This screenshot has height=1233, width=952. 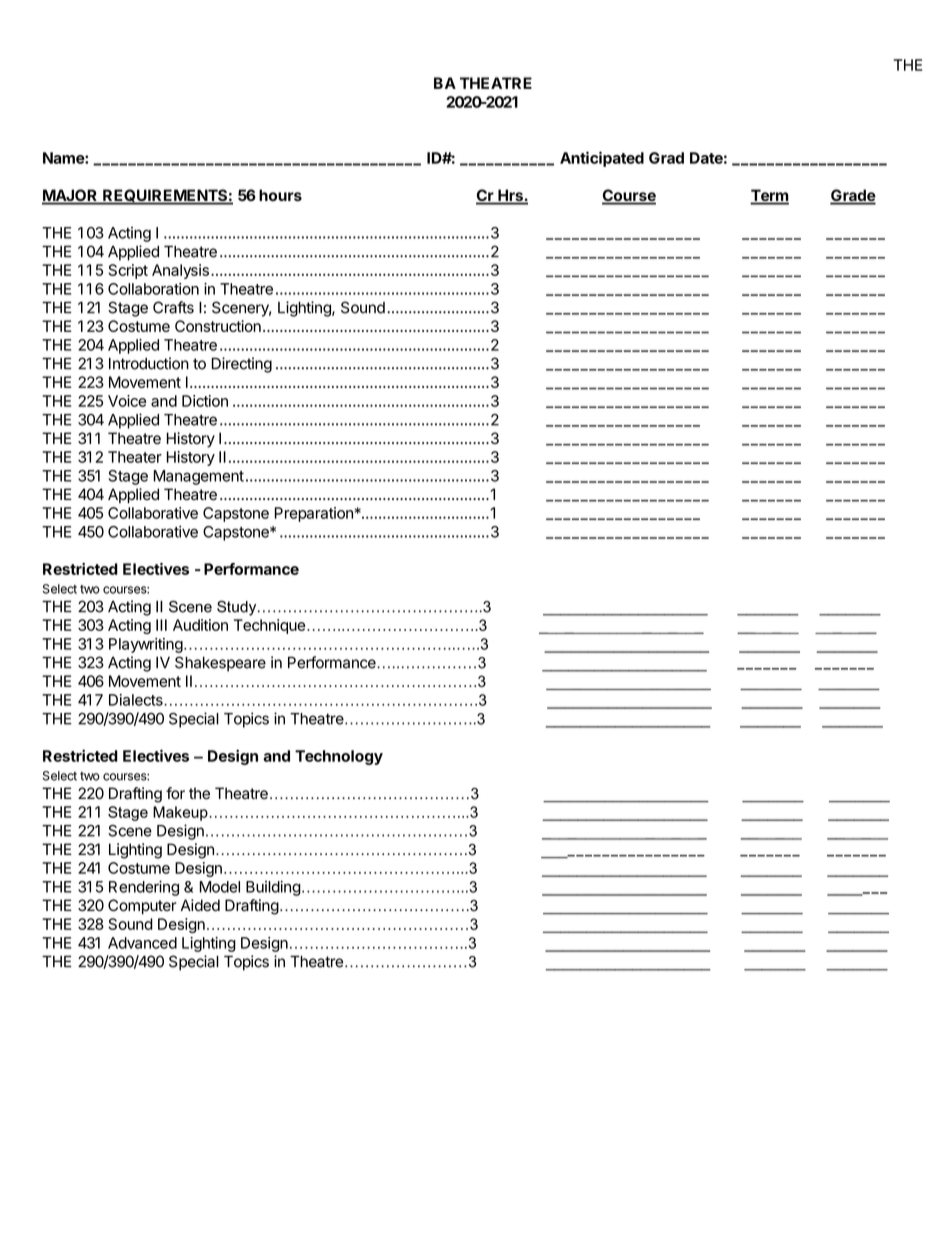 What do you see at coordinates (135, 457) in the screenshot?
I see `Theater` at bounding box center [135, 457].
